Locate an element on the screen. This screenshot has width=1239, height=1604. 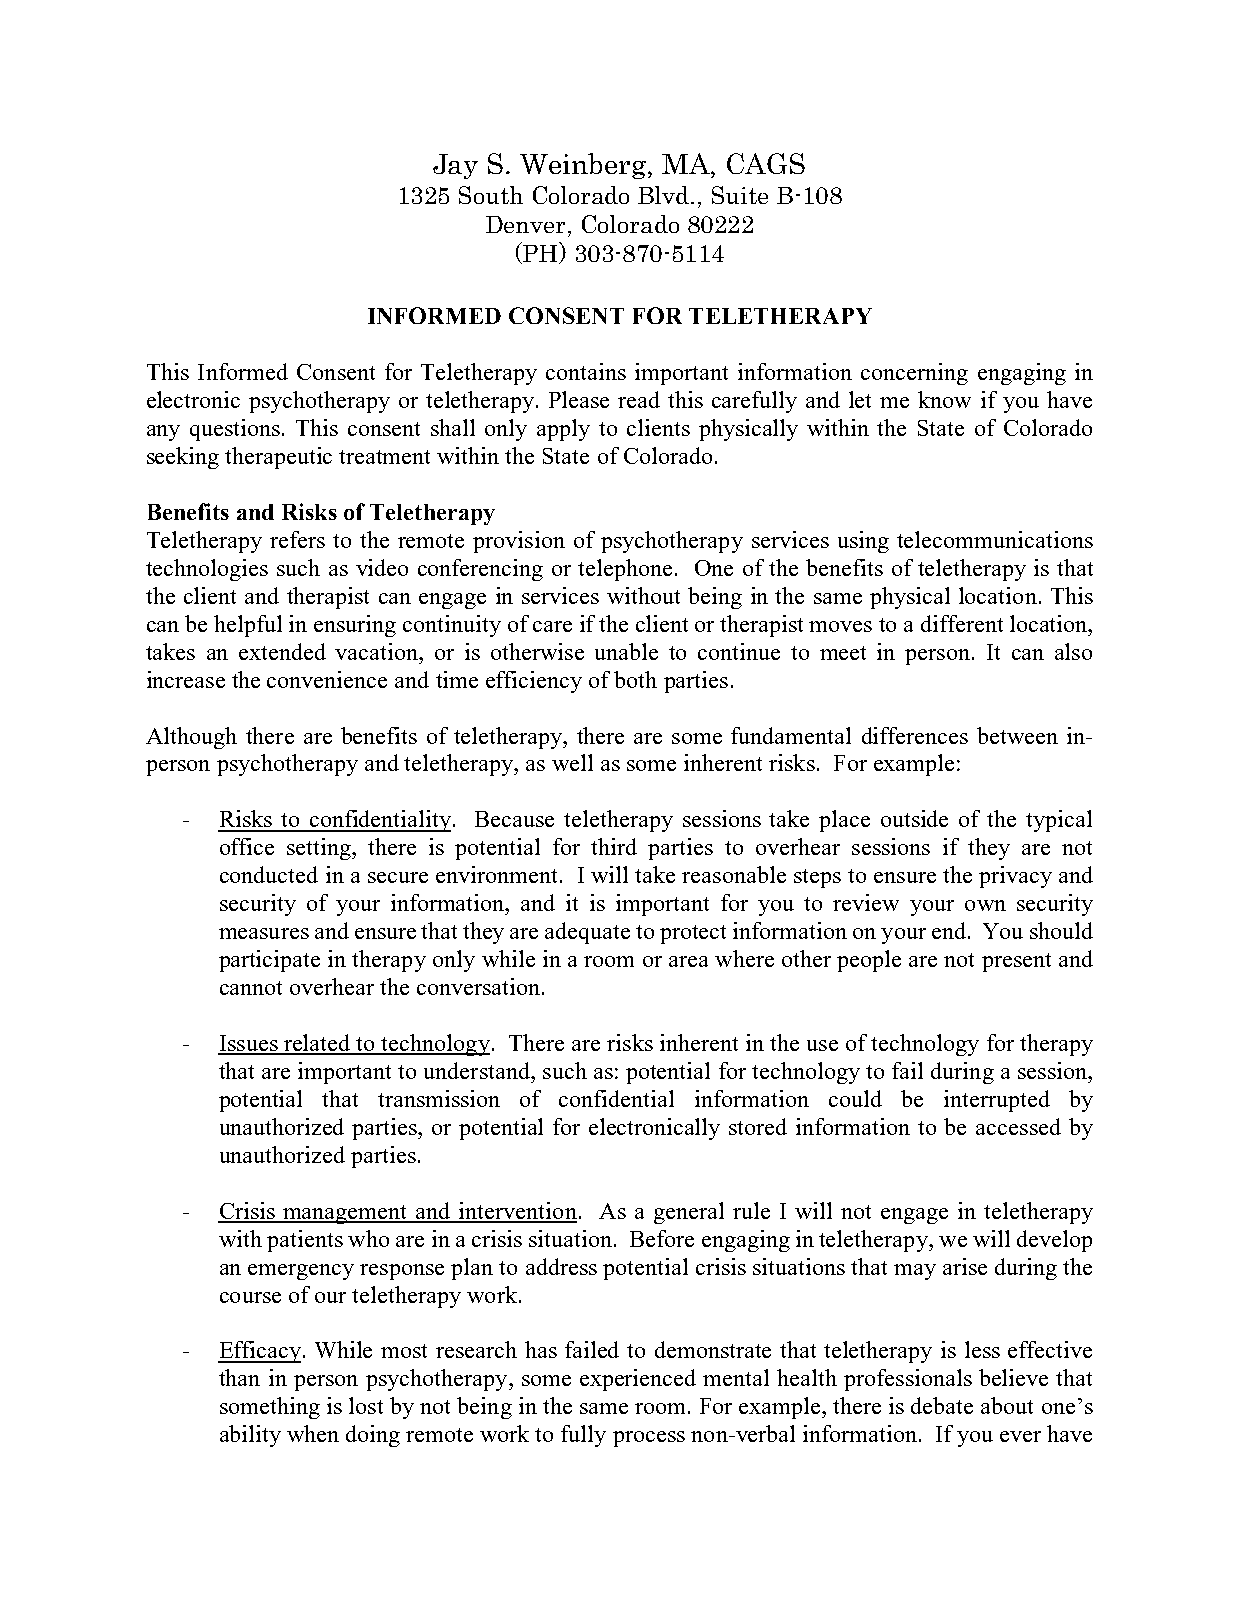
Suite is located at coordinates (740, 195).
